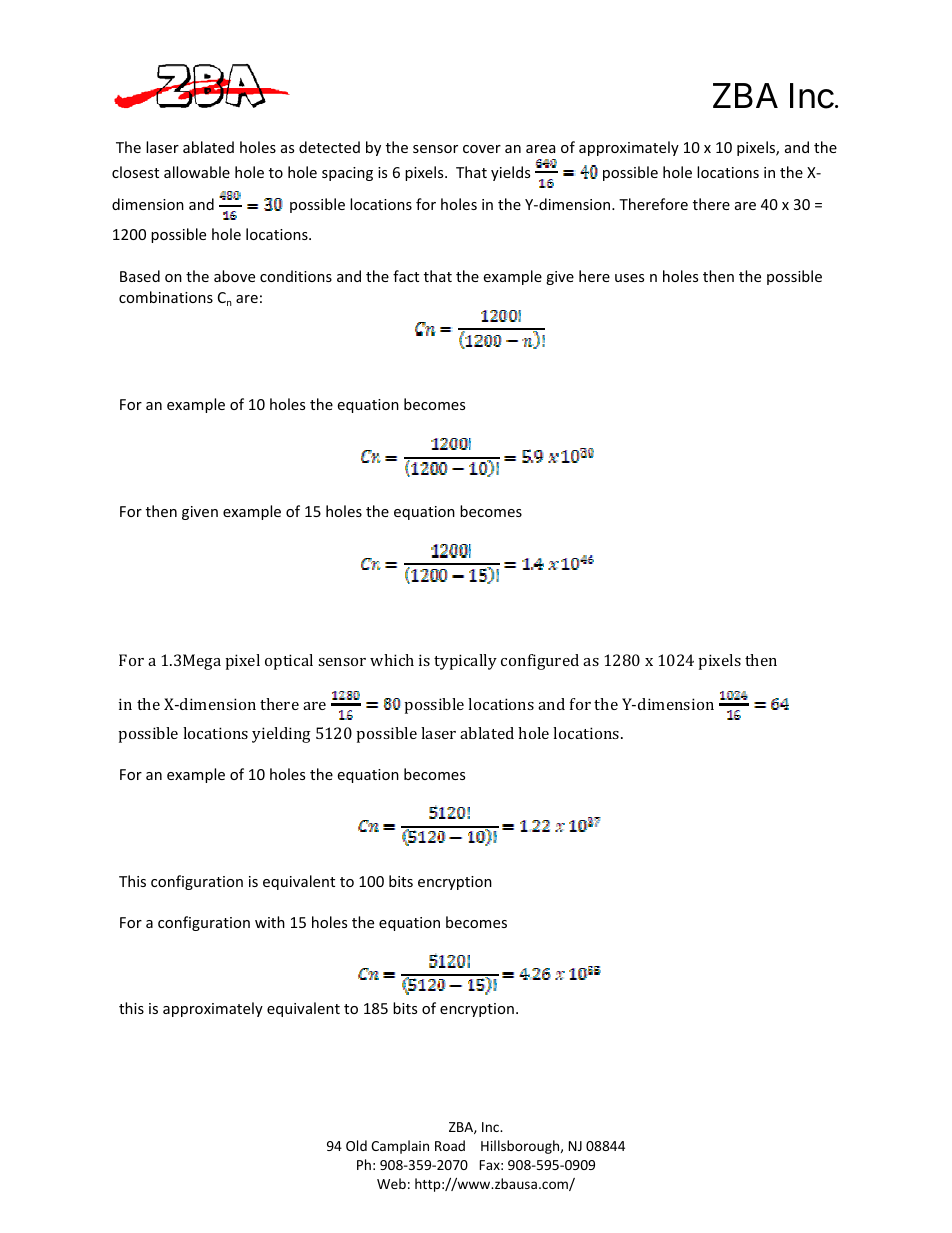 The image size is (952, 1233). What do you see at coordinates (392, 660) in the screenshot?
I see `which` at bounding box center [392, 660].
